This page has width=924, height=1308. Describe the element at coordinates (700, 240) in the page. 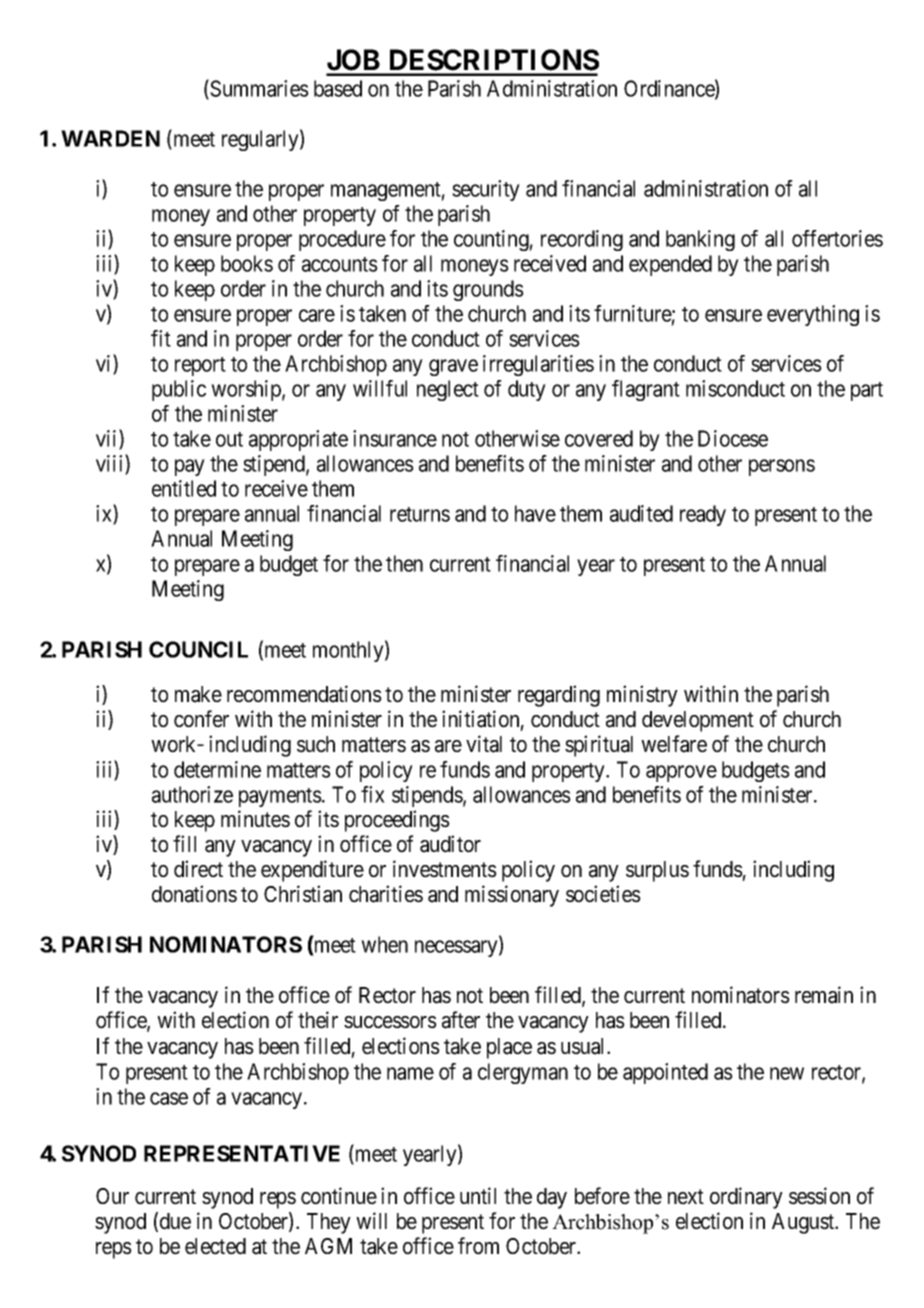

I see `banking` at that location.
